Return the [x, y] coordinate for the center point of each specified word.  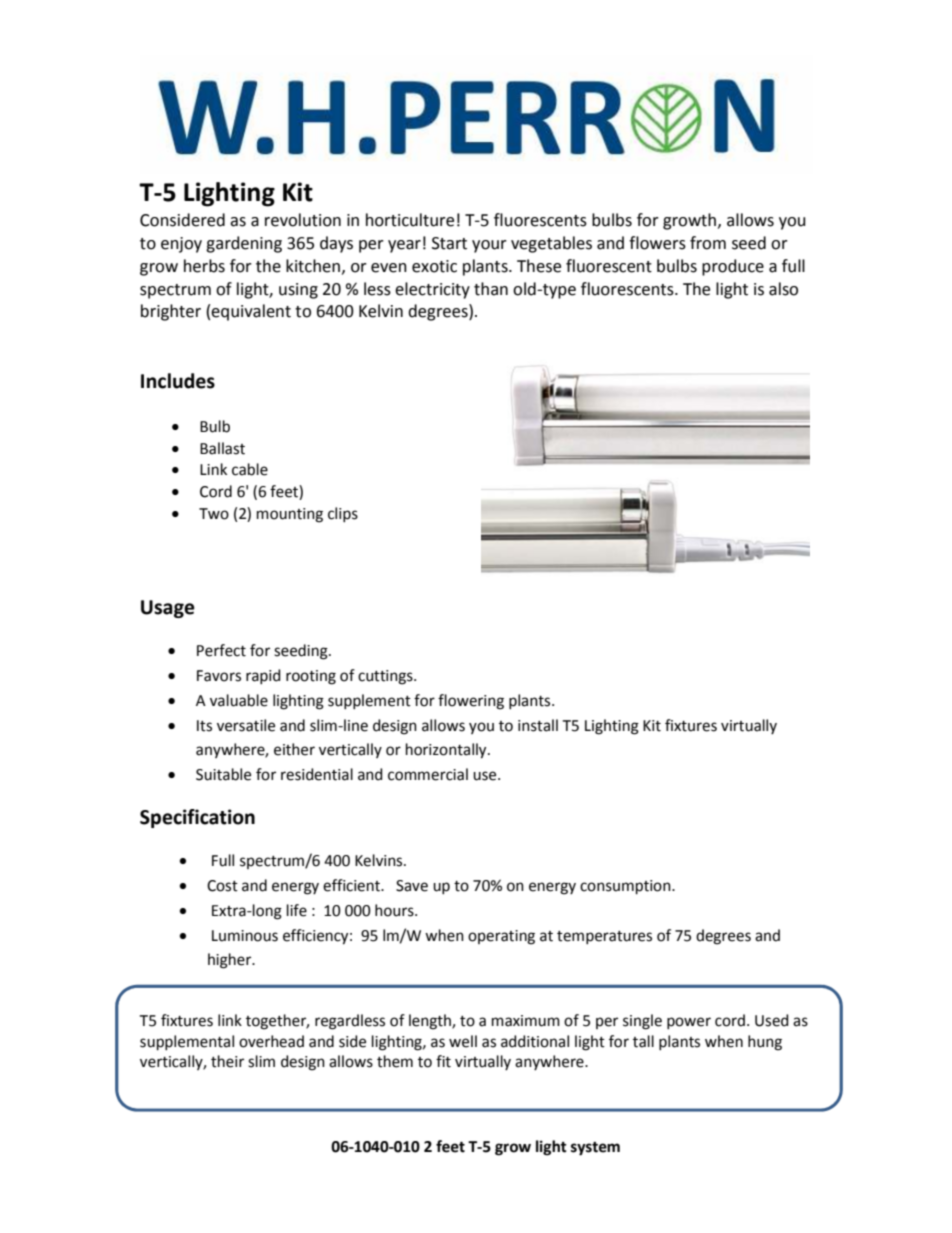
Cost [222, 886]
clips [343, 514]
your [489, 246]
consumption [626, 887]
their [227, 1061]
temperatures [604, 937]
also [783, 289]
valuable [239, 700]
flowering [471, 702]
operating [501, 937]
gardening [244, 244]
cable [250, 469]
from [708, 243]
